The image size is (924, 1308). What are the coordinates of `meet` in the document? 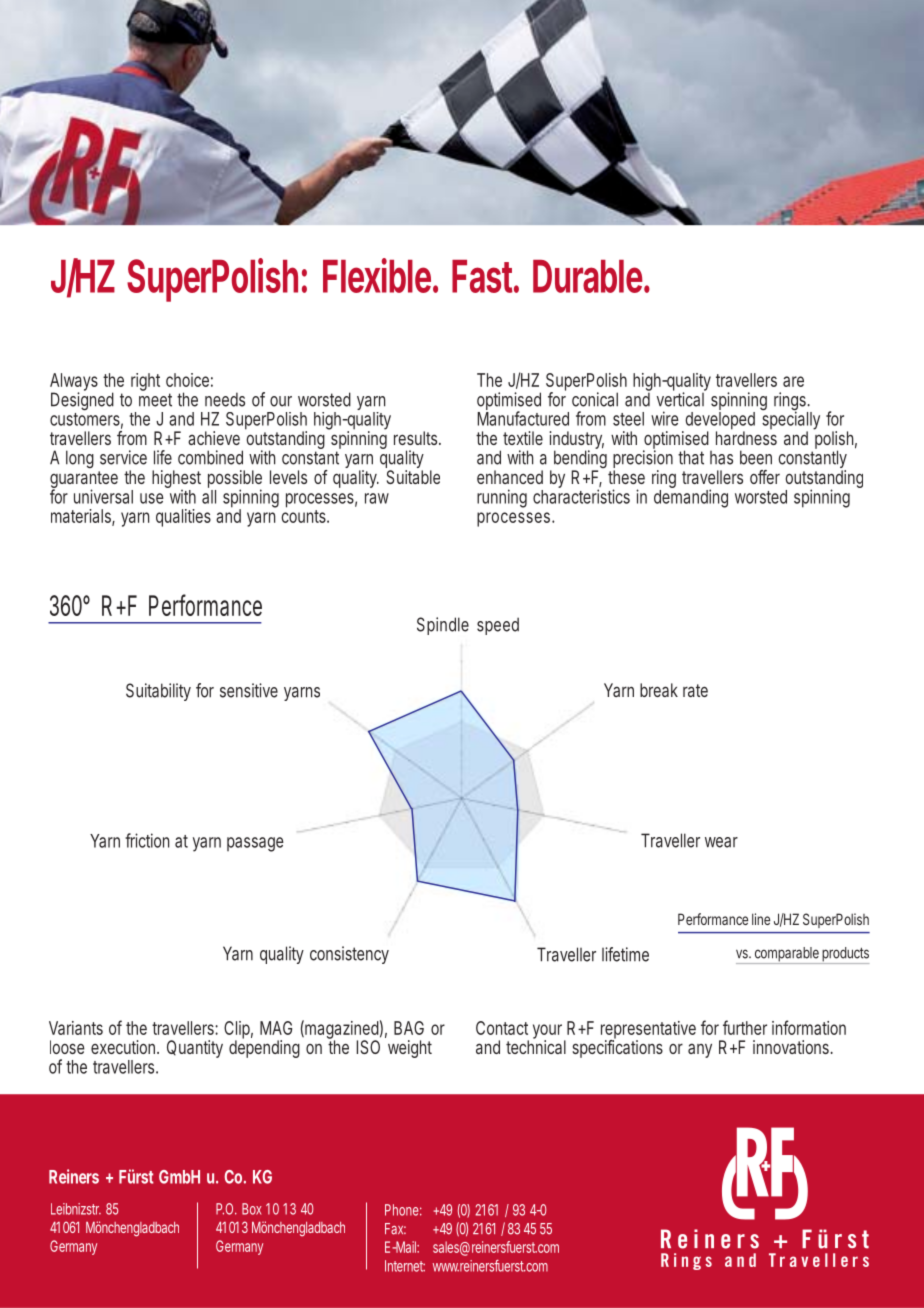 It's located at (155, 400).
